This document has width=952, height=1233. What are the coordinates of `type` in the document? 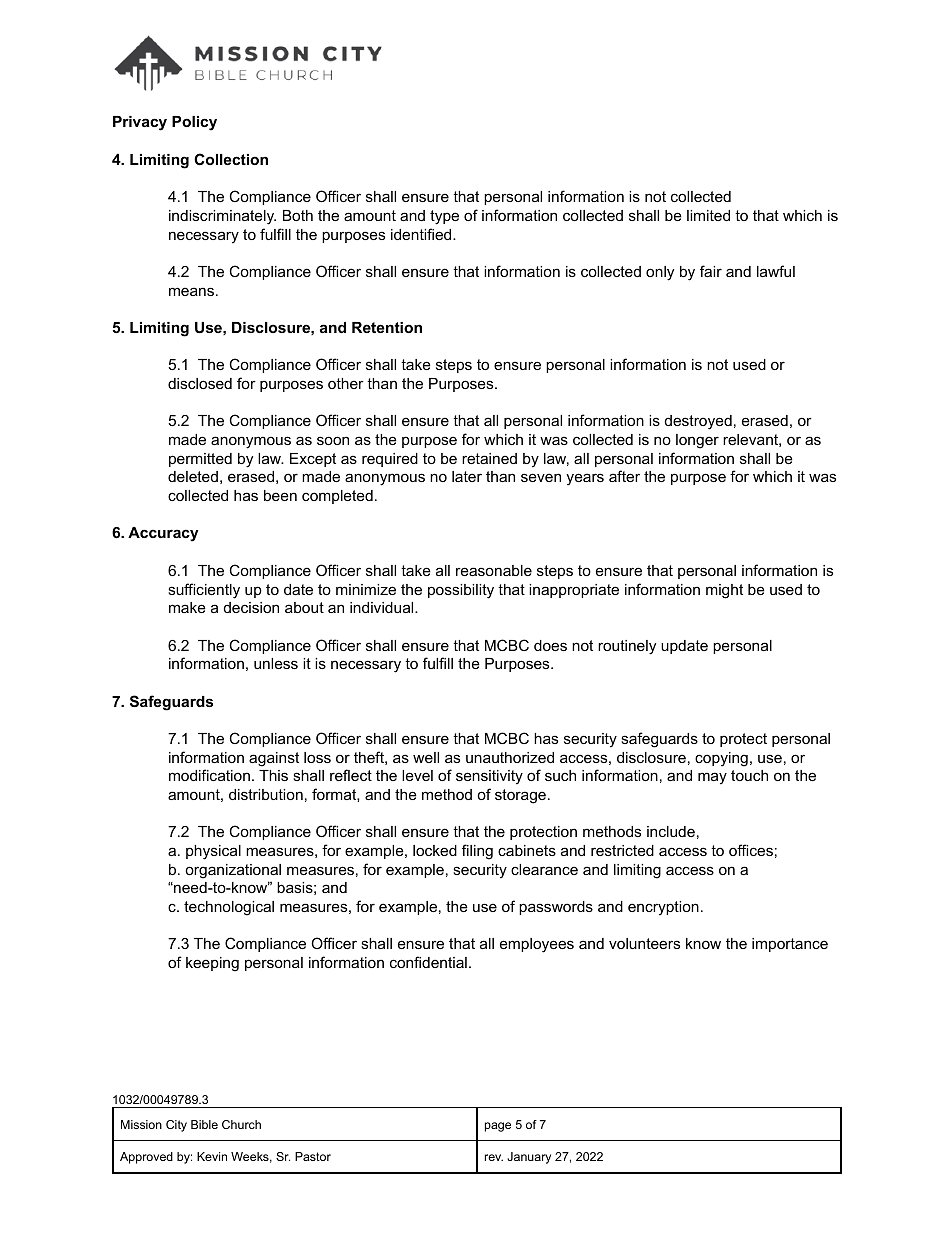 It's located at (444, 217).
